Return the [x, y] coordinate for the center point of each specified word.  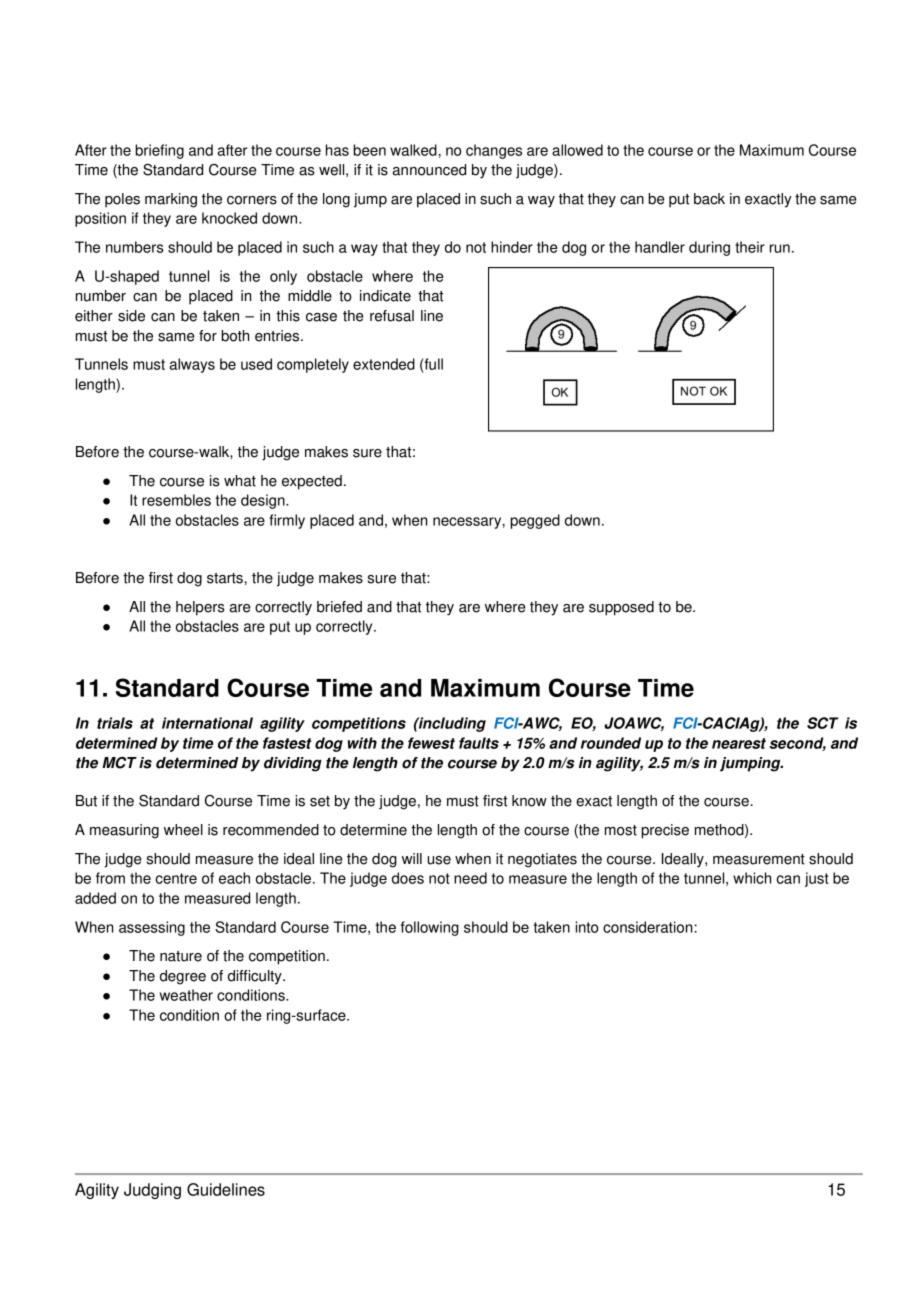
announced [429, 170]
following [430, 928]
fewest [431, 743]
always [192, 365]
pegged [535, 521]
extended [384, 364]
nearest [739, 743]
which [752, 878]
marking [171, 200]
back [709, 199]
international [207, 723]
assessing [152, 928]
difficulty [256, 977]
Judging [152, 1191]
